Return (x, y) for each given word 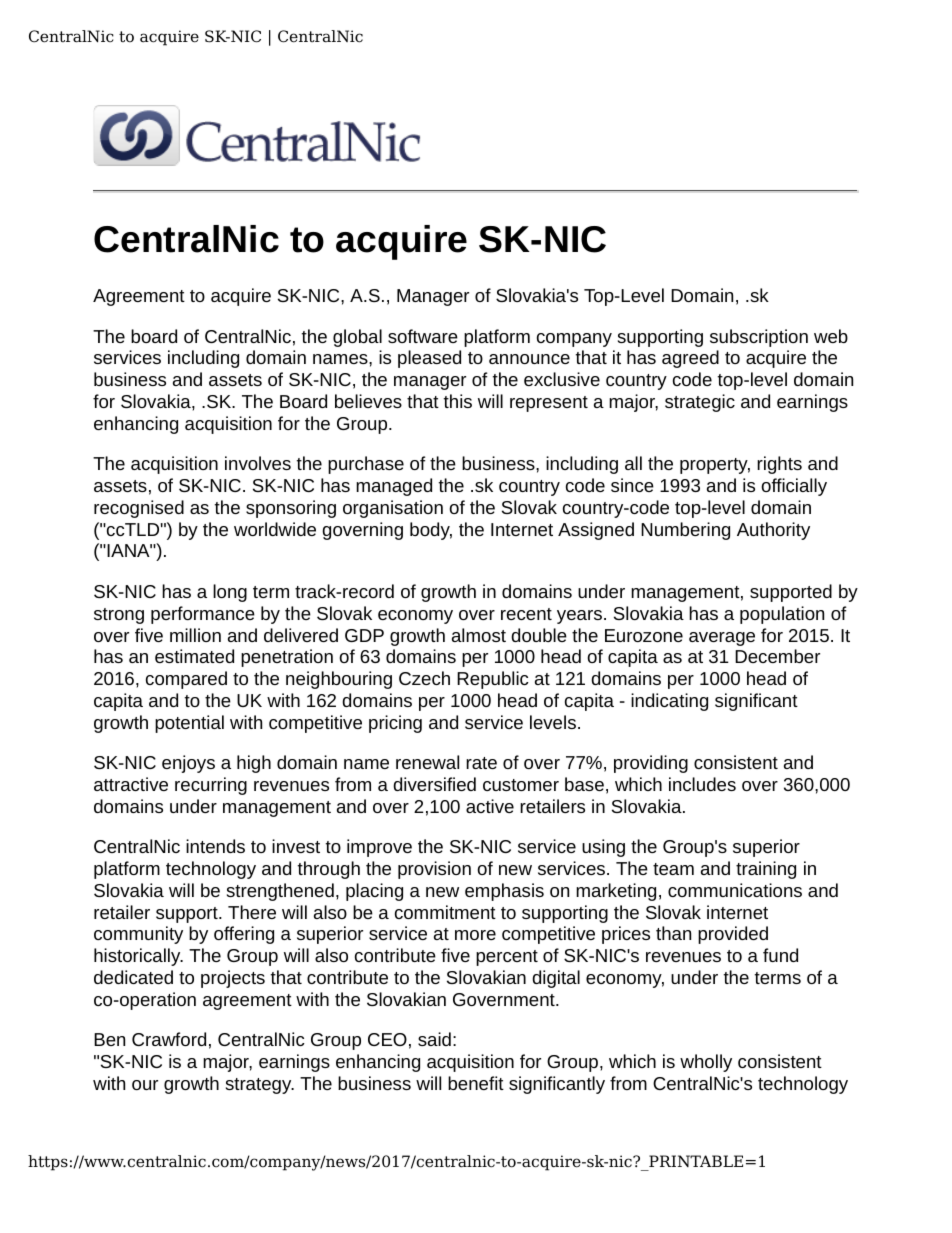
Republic (493, 680)
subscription (759, 338)
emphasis (504, 892)
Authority (773, 531)
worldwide (275, 529)
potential (189, 724)
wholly (706, 1063)
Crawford (169, 1039)
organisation (393, 509)
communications (735, 890)
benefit (476, 1083)
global (357, 338)
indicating (669, 702)
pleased (429, 359)
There (252, 912)
